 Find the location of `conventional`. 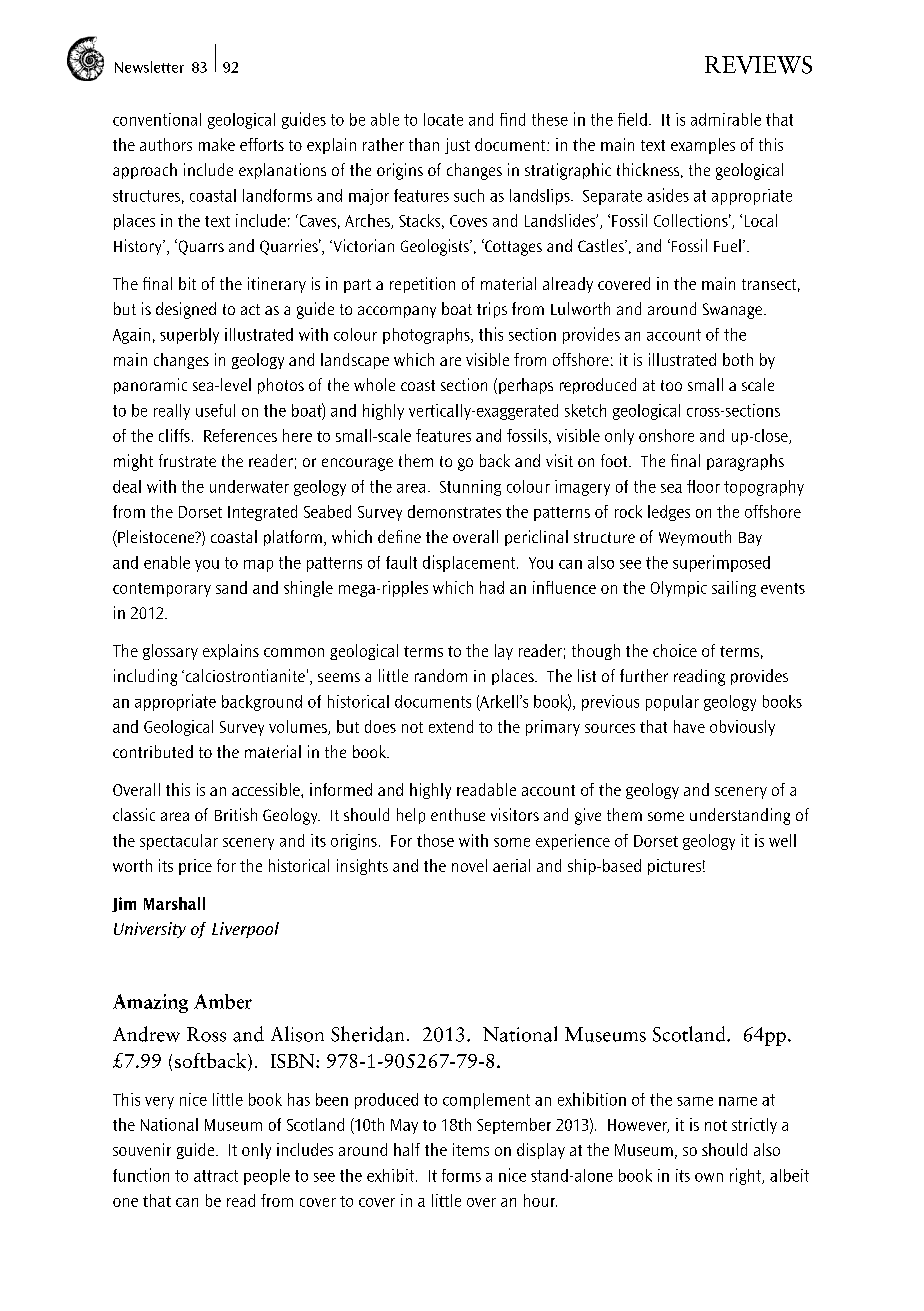

conventional is located at coordinates (157, 119).
